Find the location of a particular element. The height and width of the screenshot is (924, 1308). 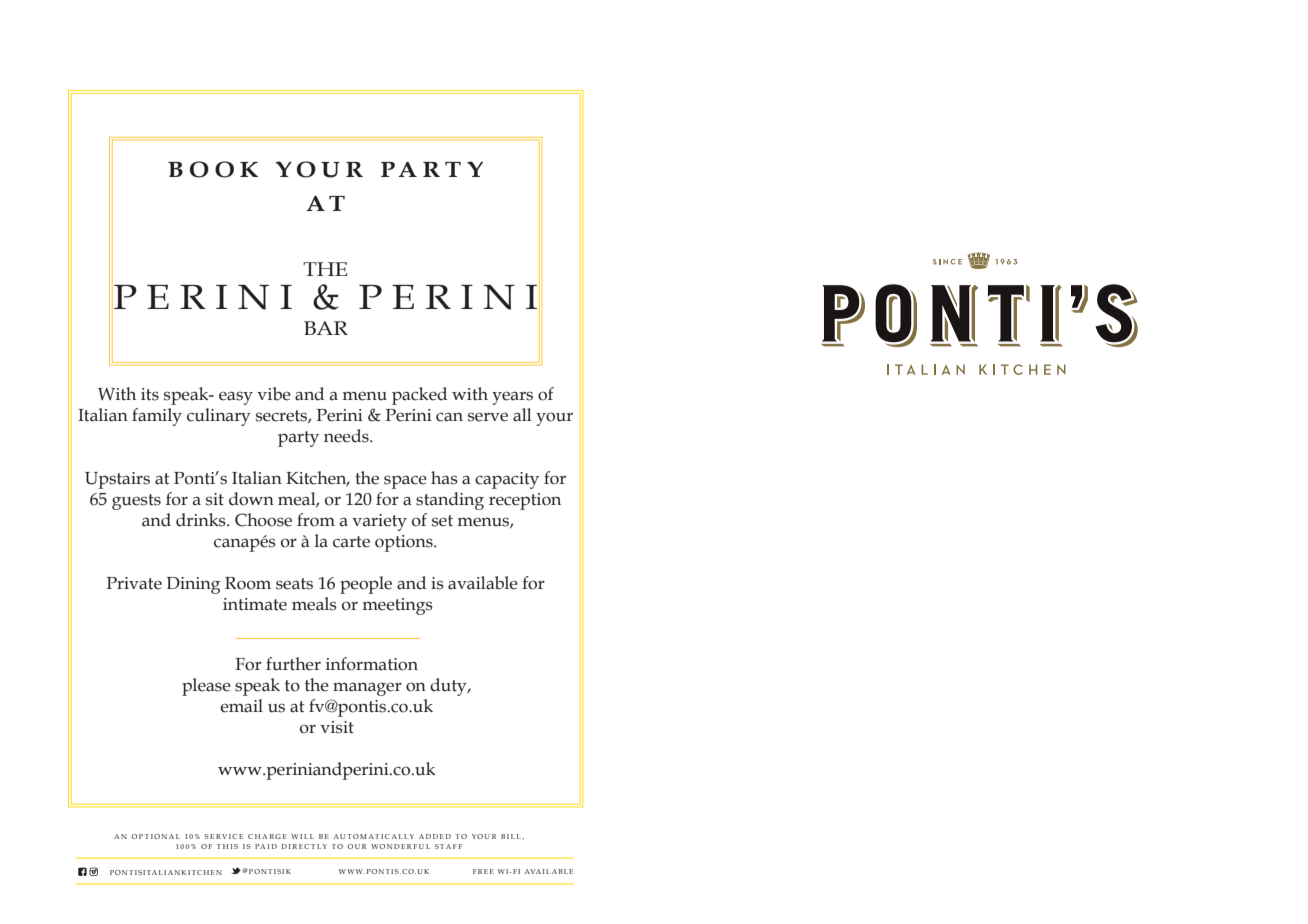

years is located at coordinates (512, 398).
